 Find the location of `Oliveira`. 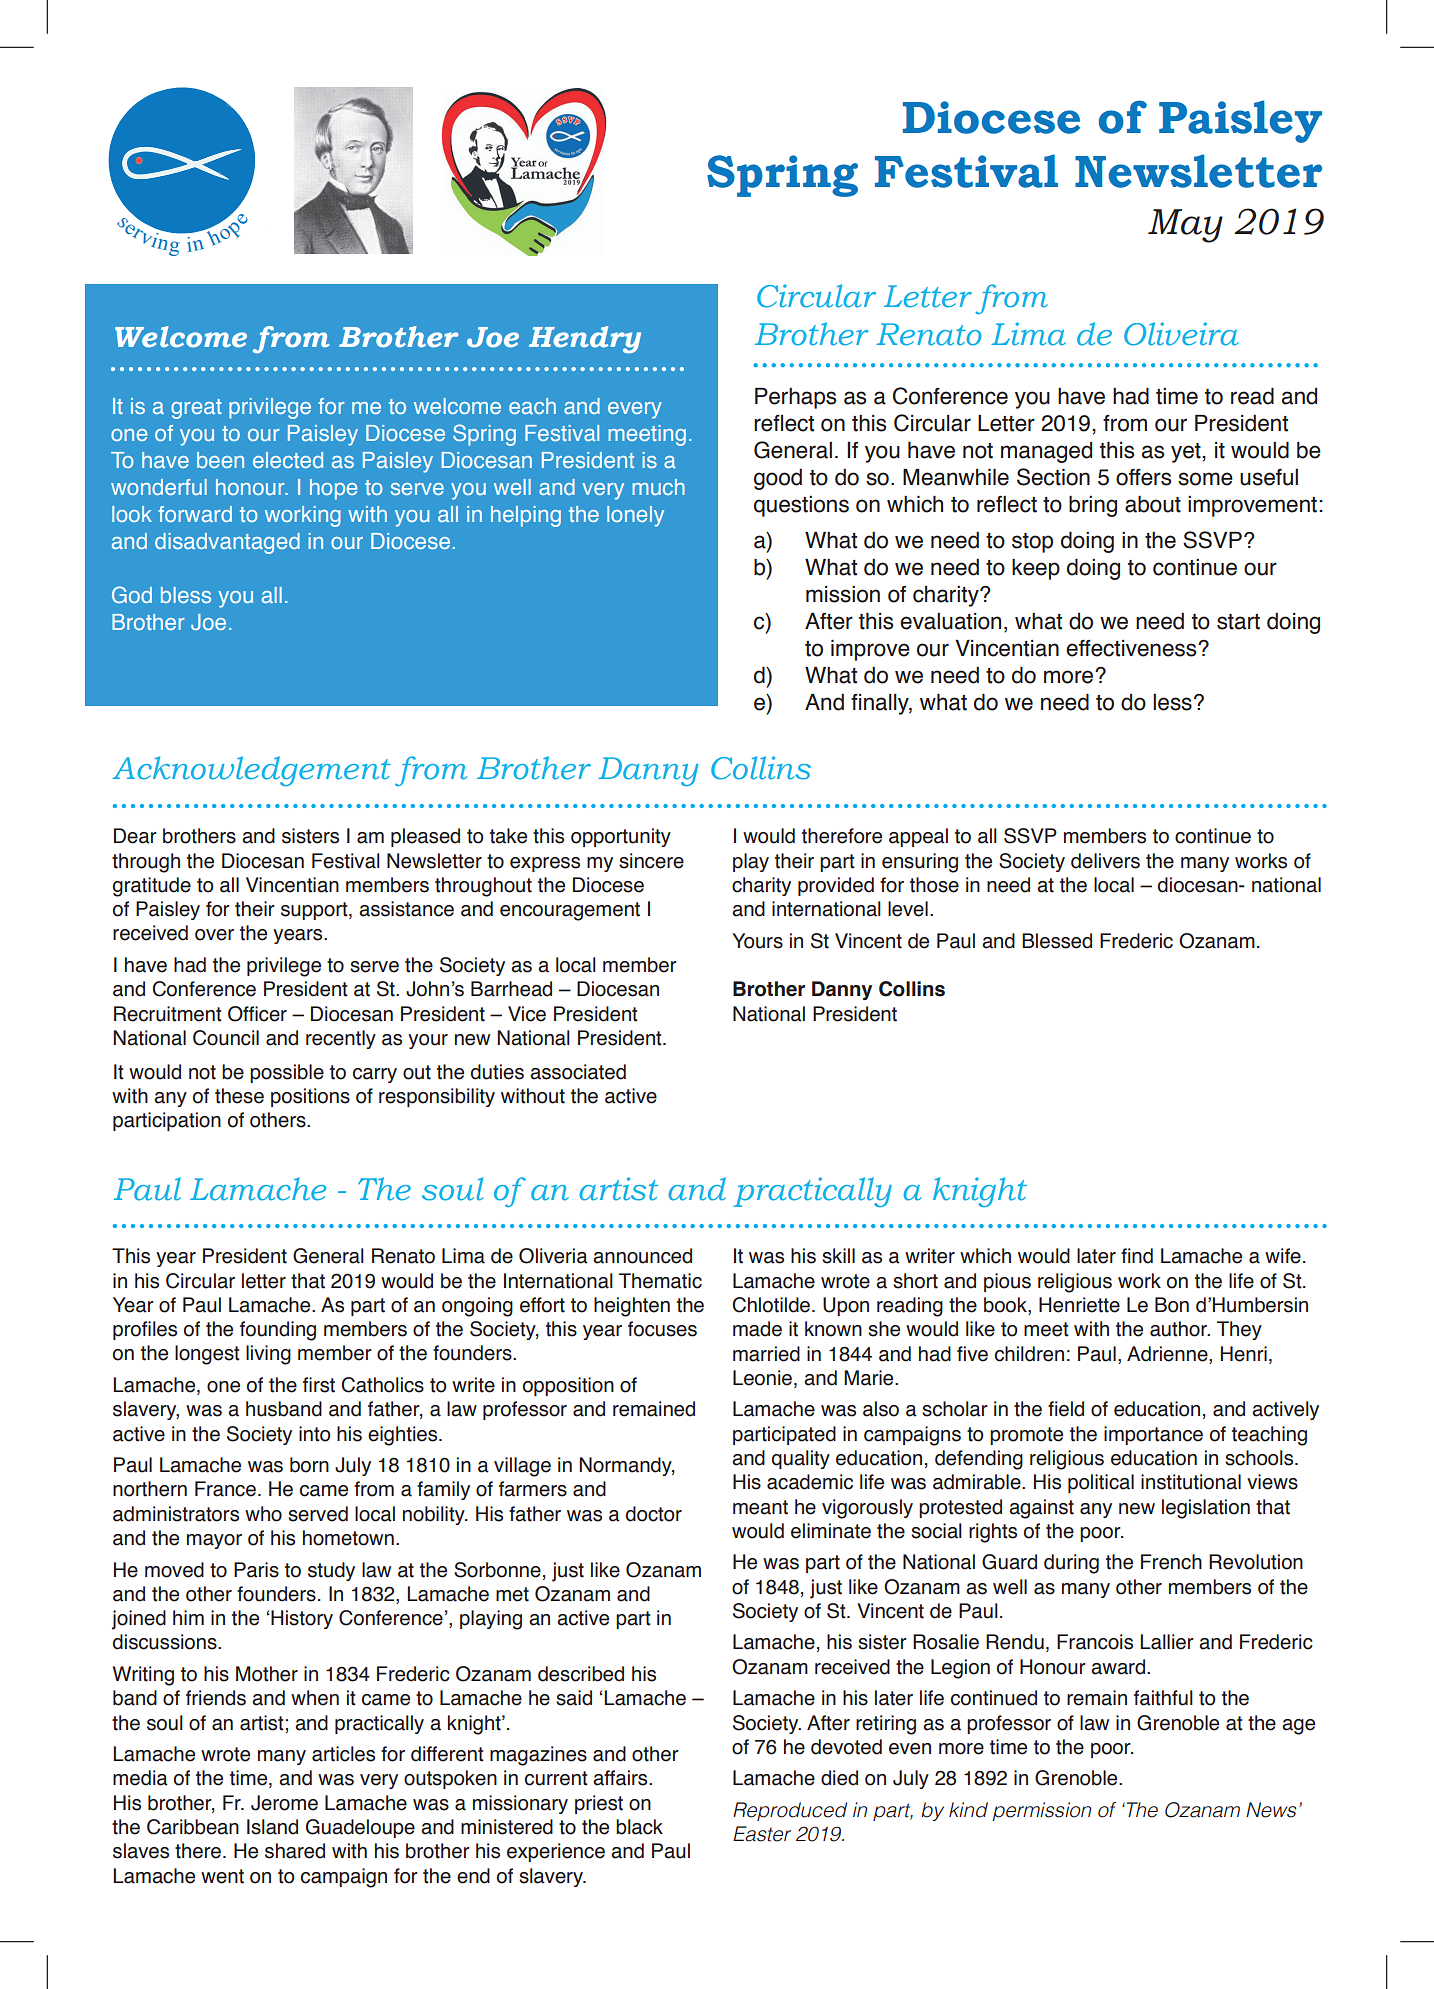

Oliveira is located at coordinates (1181, 334).
